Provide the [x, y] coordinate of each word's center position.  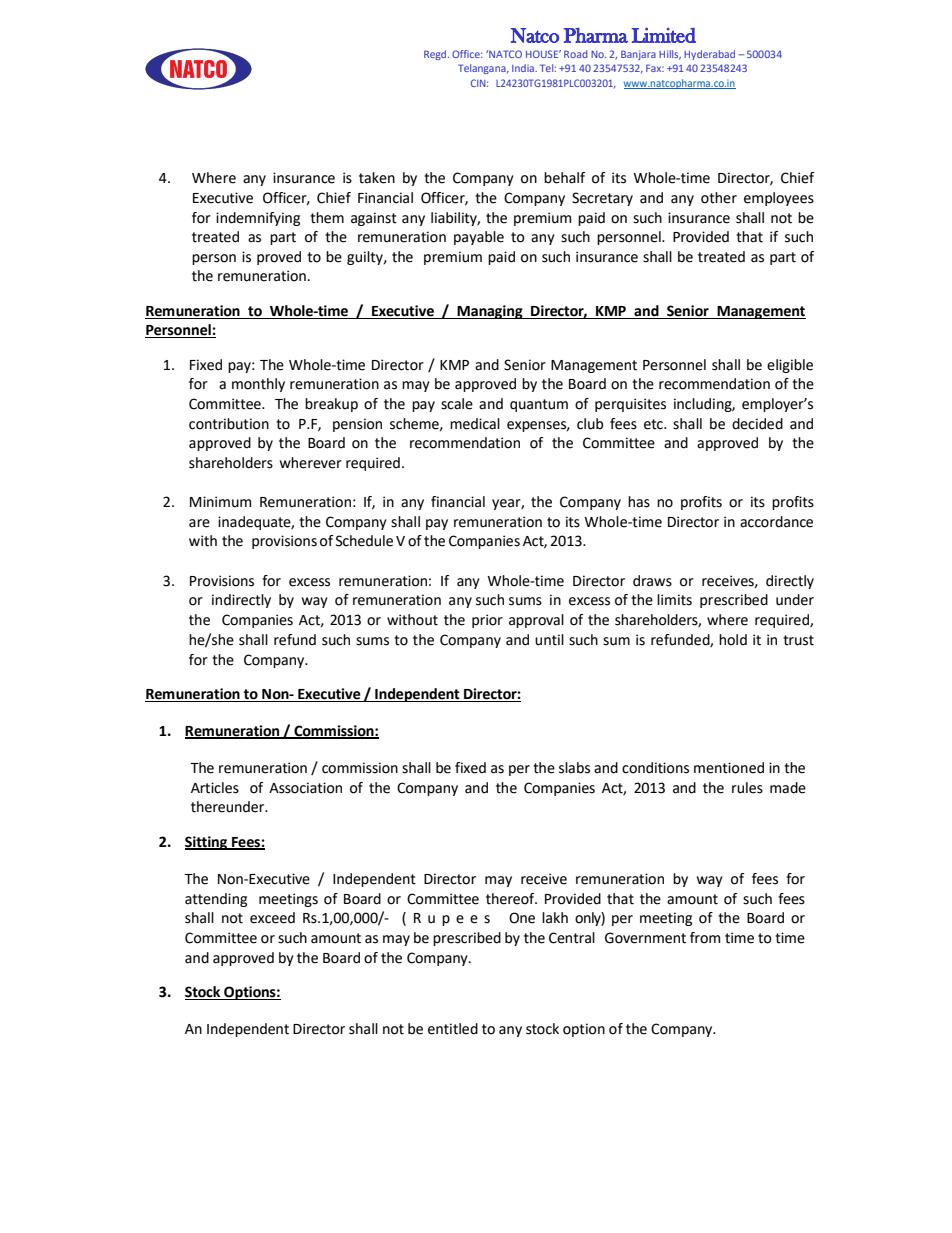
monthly [258, 385]
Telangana [483, 69]
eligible [790, 366]
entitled [453, 1029]
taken [377, 178]
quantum [539, 405]
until [549, 640]
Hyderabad [709, 55]
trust [798, 640]
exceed [272, 918]
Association [305, 788]
